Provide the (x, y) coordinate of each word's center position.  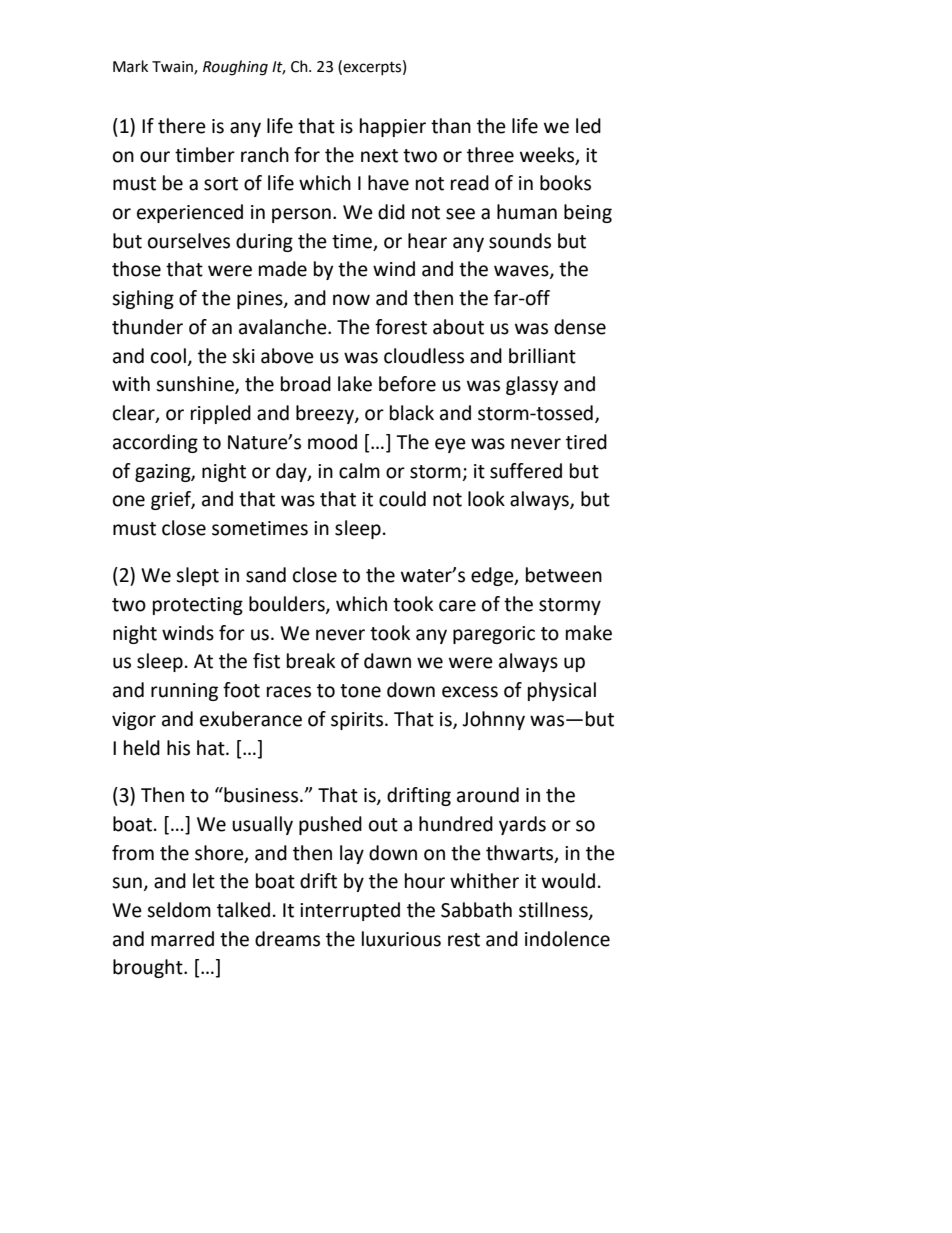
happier (393, 127)
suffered (526, 471)
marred (182, 939)
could (402, 499)
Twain (173, 68)
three (490, 155)
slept (197, 576)
